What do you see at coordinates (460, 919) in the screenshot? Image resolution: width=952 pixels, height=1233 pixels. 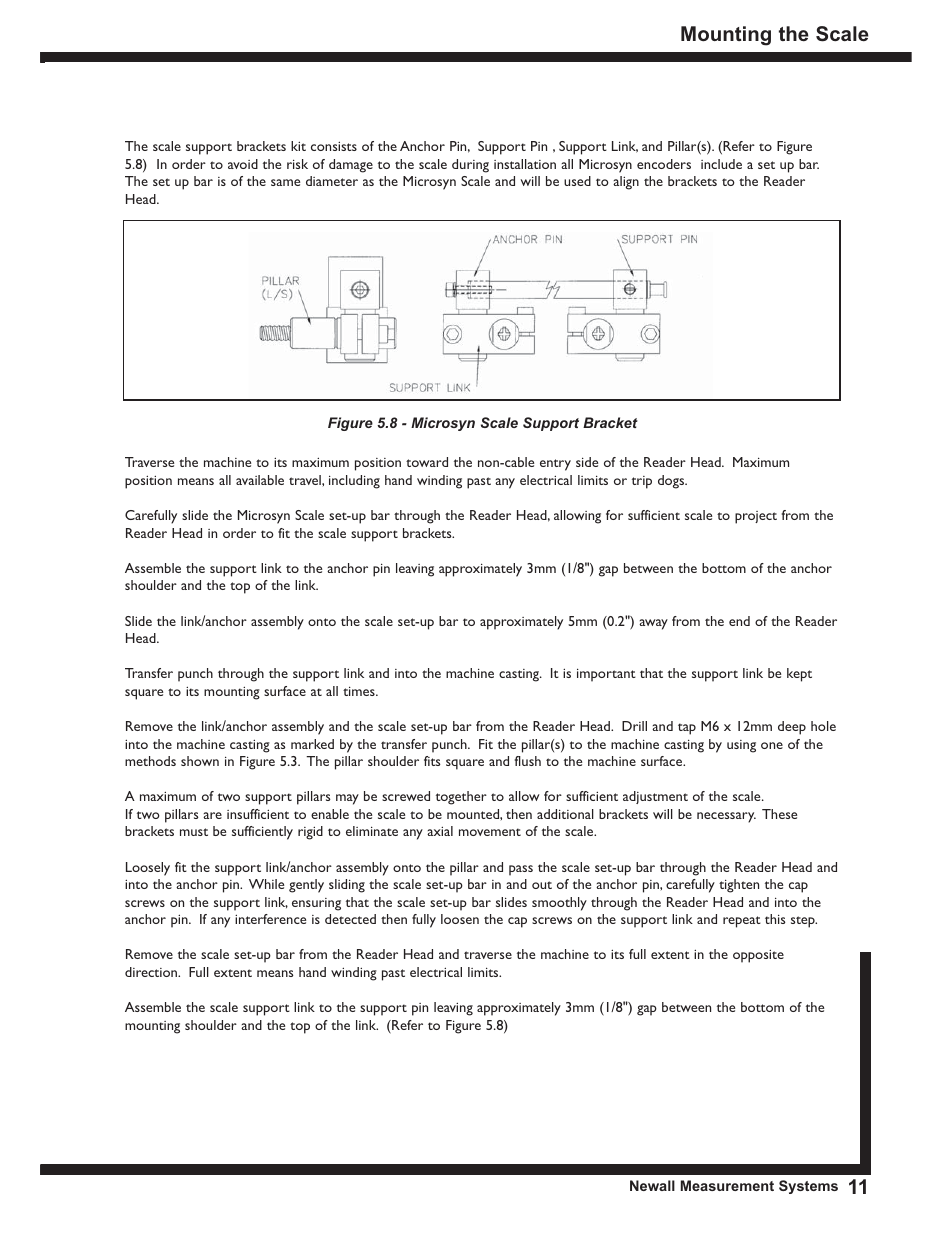 I see `loosen` at bounding box center [460, 919].
